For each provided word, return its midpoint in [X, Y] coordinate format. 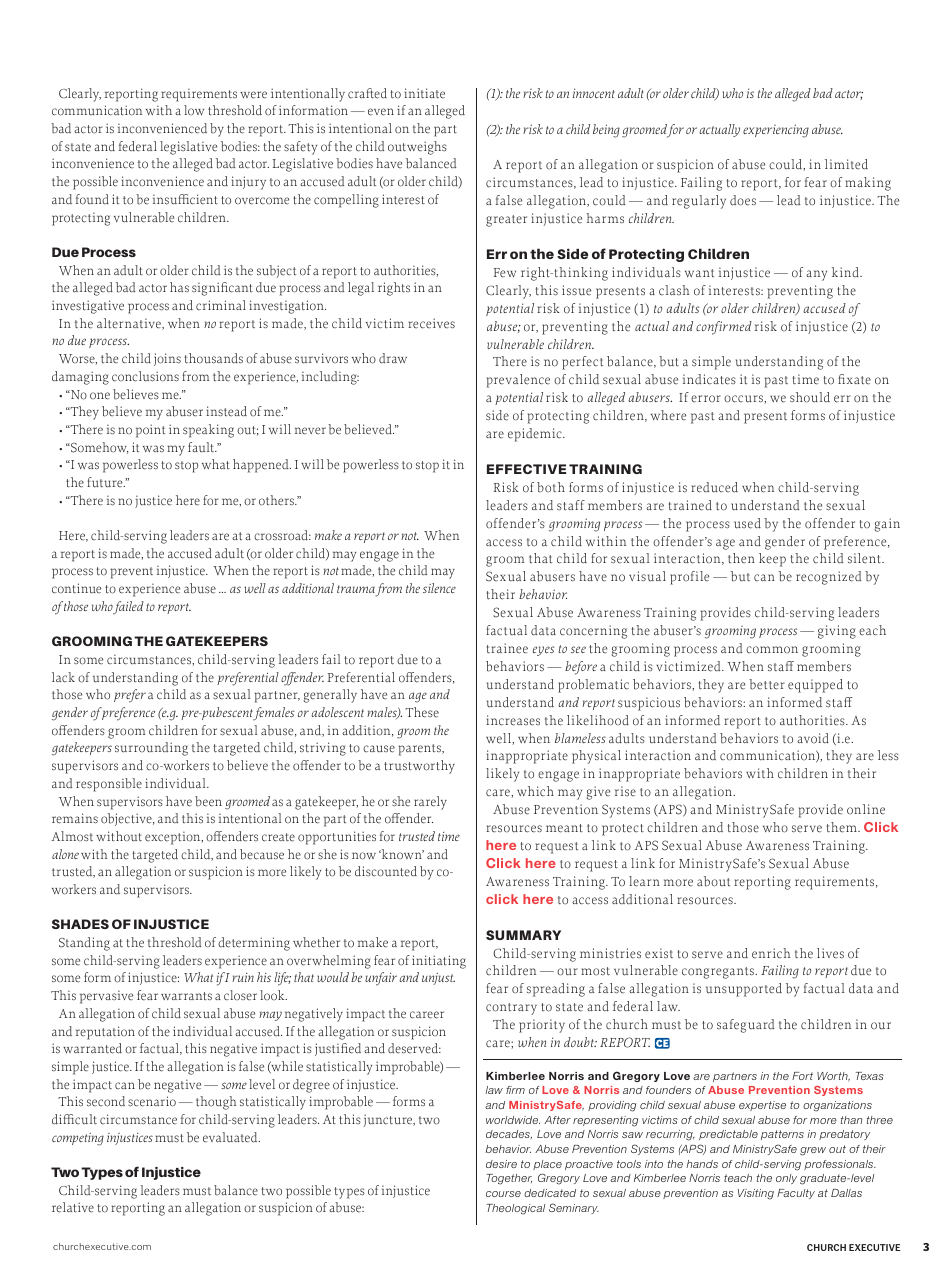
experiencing [776, 131]
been [208, 801]
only [786, 1179]
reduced [714, 487]
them [843, 827]
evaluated [231, 1137]
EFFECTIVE [526, 469]
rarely [430, 803]
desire [501, 1164]
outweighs [417, 148]
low [194, 110]
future [106, 482]
